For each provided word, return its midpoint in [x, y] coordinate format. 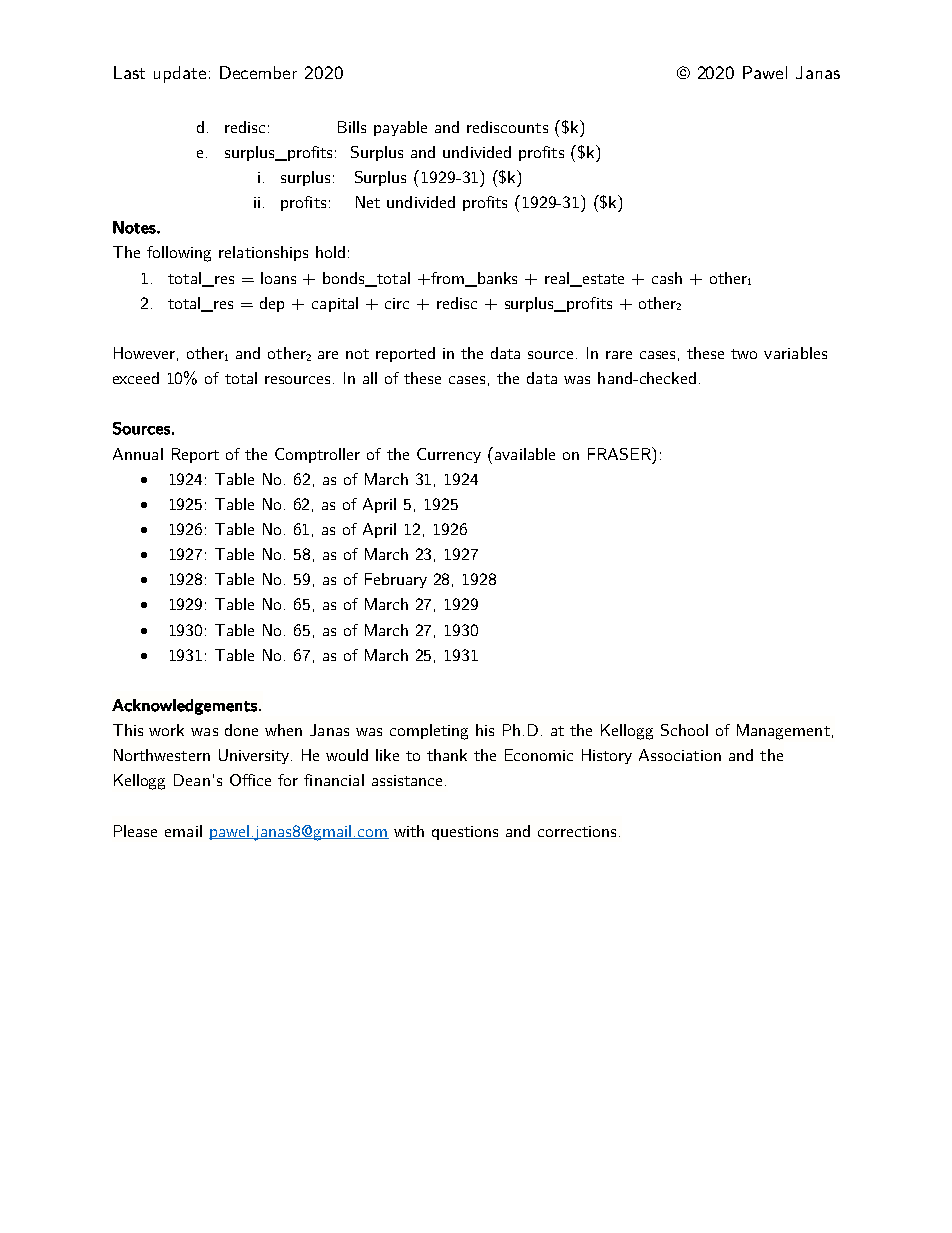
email [183, 831]
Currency [449, 455]
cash [667, 278]
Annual [138, 454]
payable [400, 128]
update [180, 74]
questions [465, 833]
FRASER [620, 453]
